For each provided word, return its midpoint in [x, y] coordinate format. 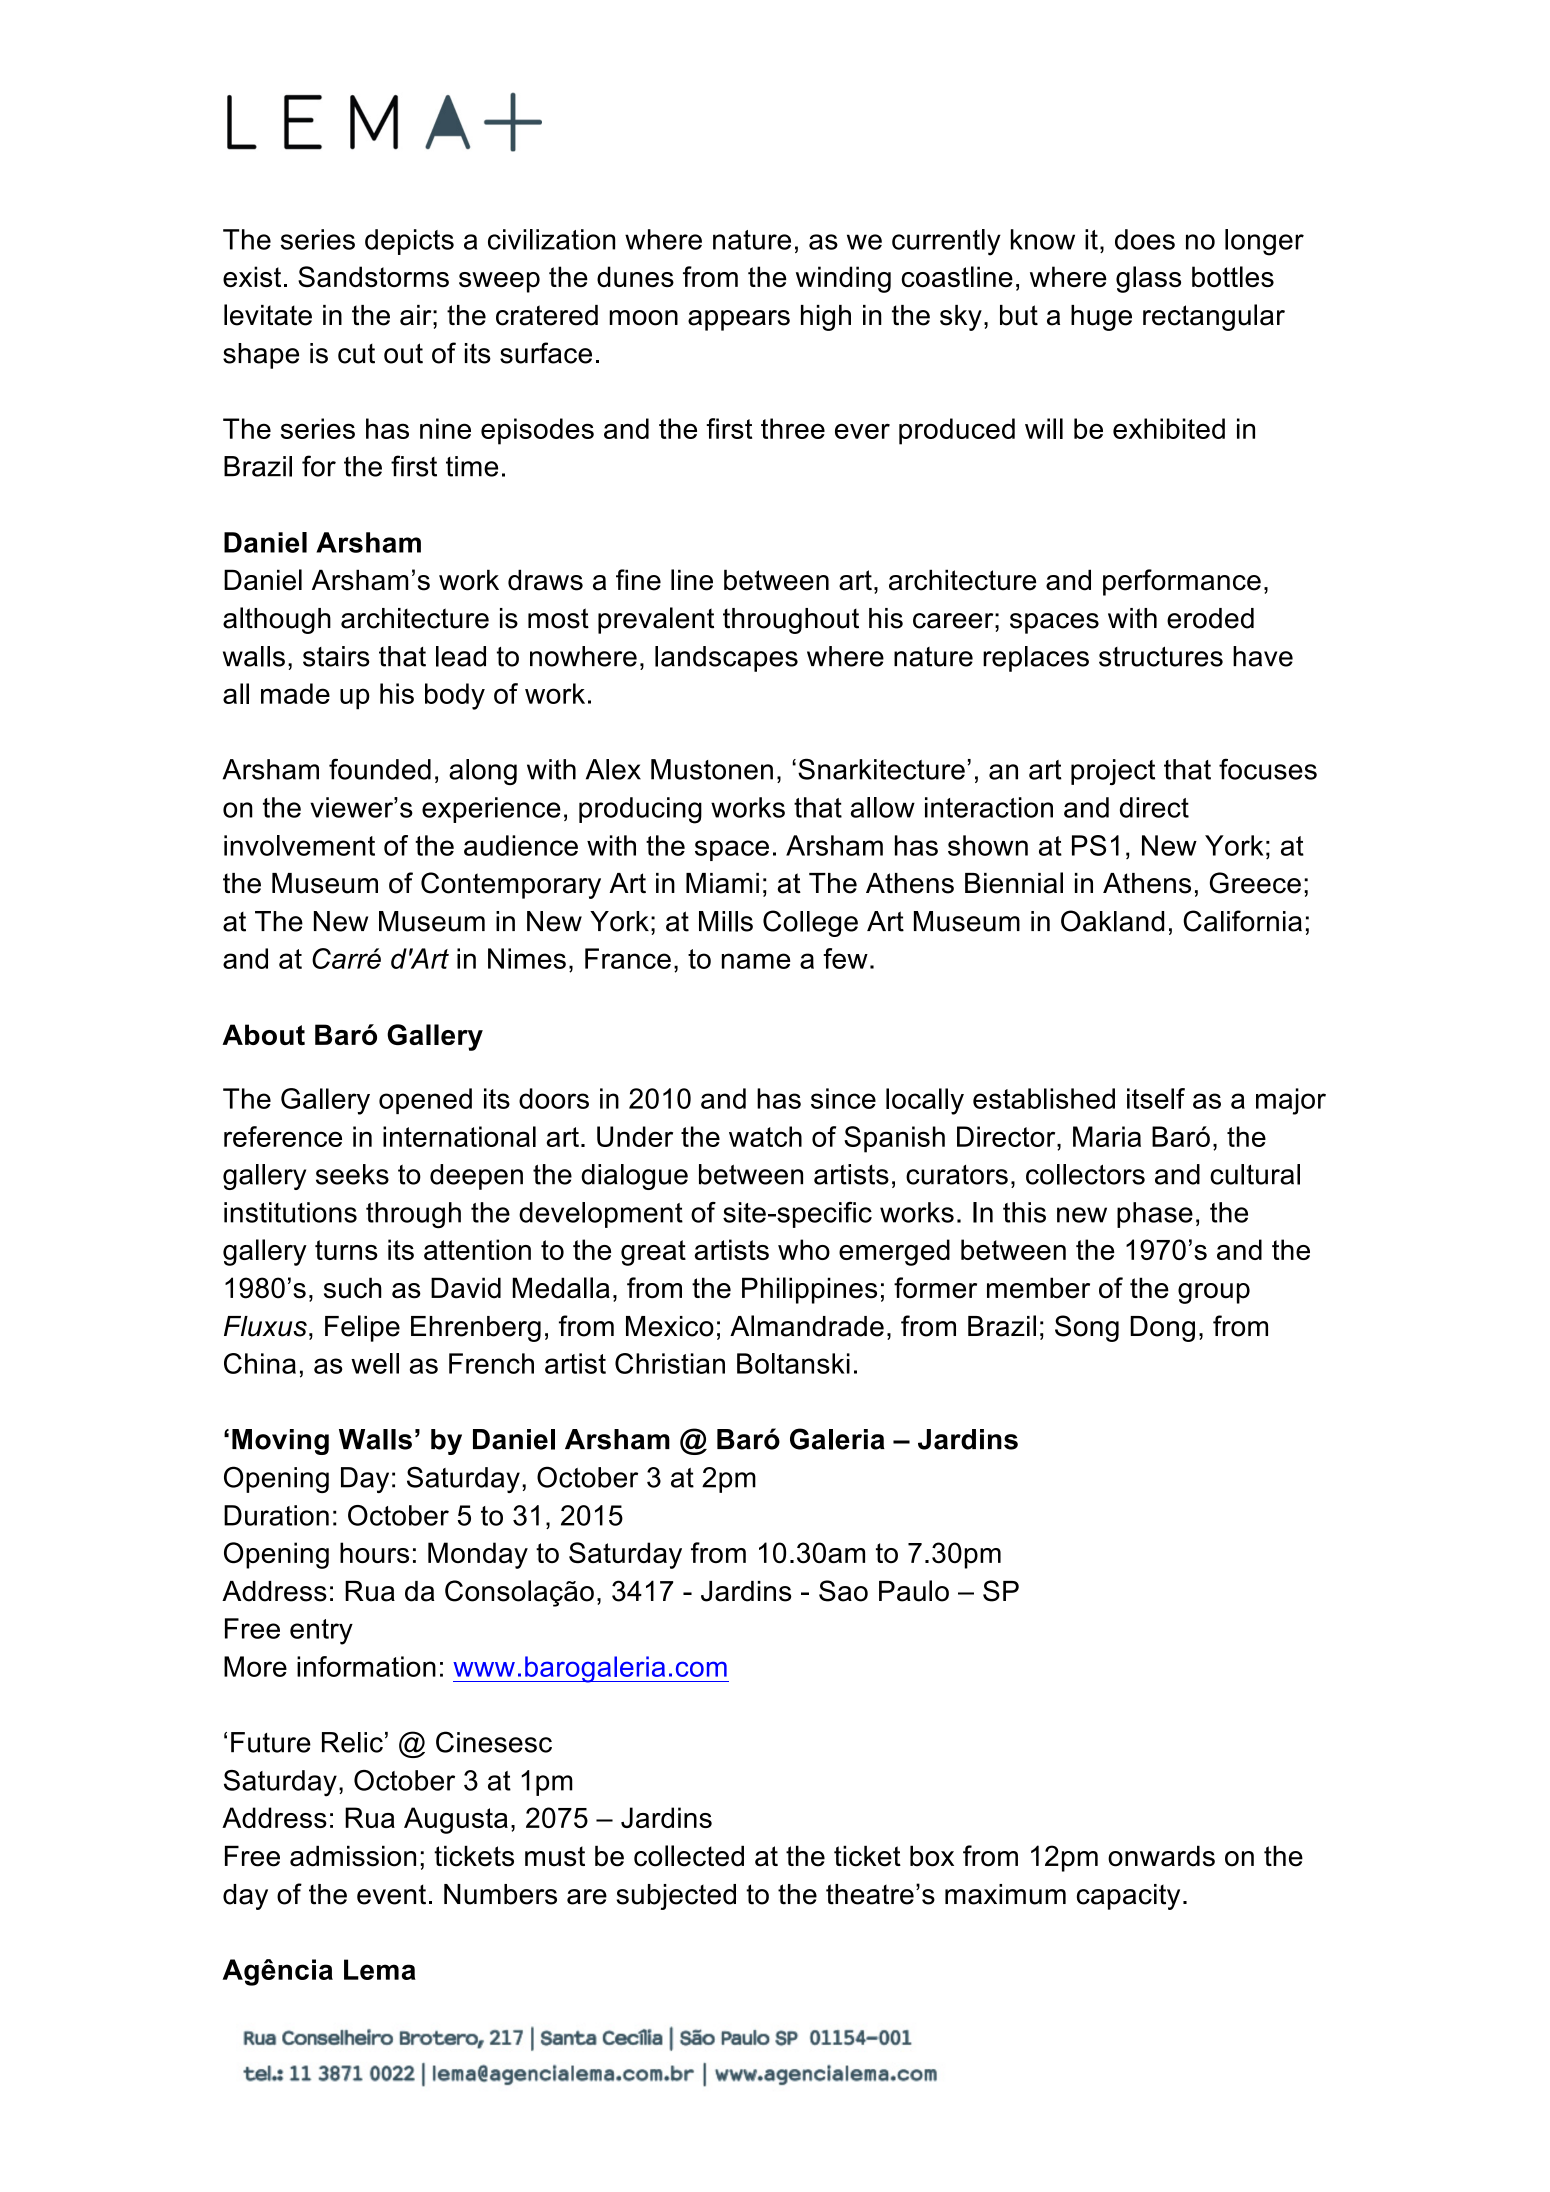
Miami [722, 883]
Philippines [809, 1290]
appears [739, 320]
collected [689, 1856]
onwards [1161, 1856]
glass [1148, 279]
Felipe [362, 1328]
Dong [1162, 1329]
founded [380, 769]
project [1113, 772]
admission [353, 1856]
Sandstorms [373, 276]
